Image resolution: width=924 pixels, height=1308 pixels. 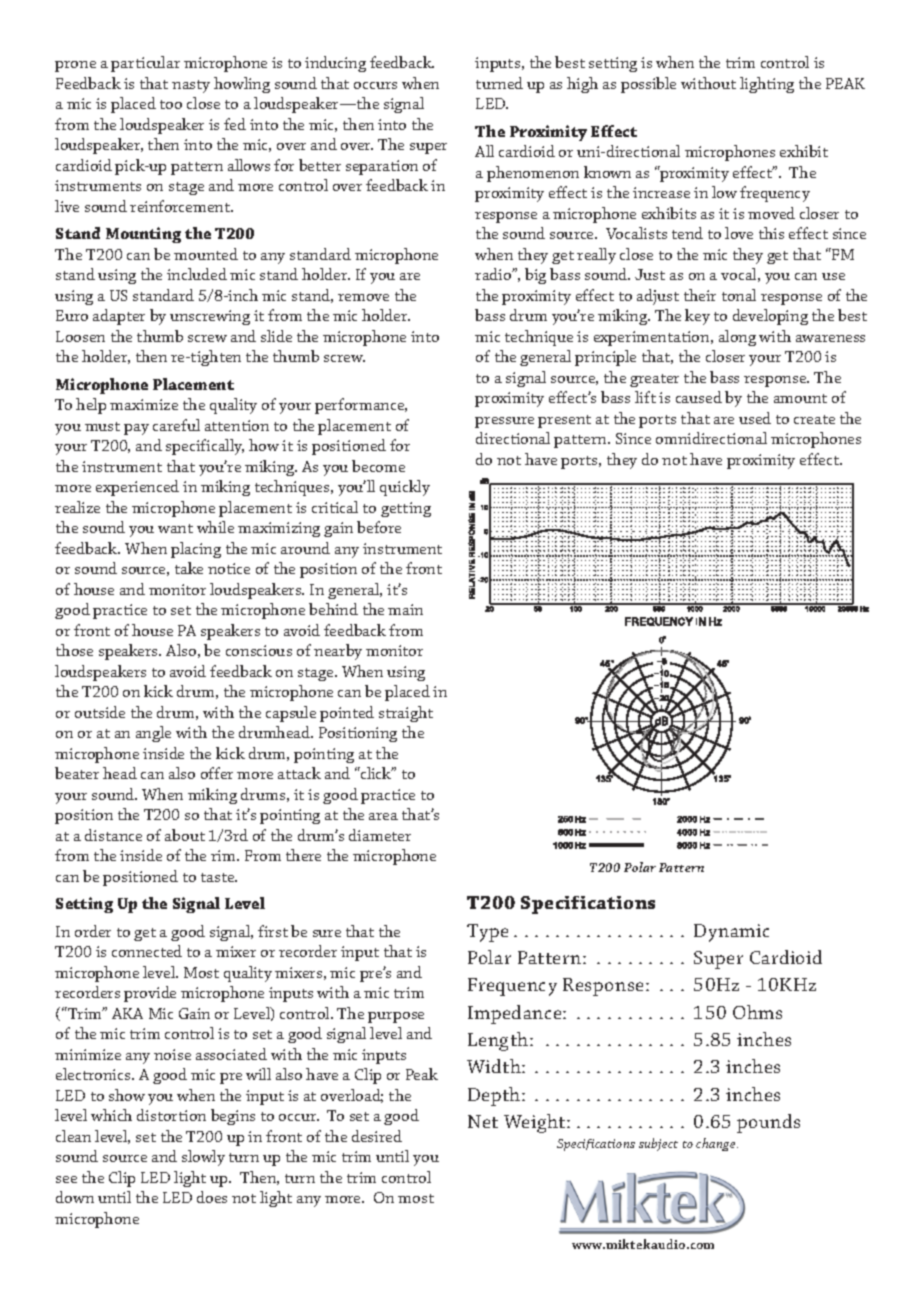 What do you see at coordinates (171, 104) in the page?
I see `too` at bounding box center [171, 104].
